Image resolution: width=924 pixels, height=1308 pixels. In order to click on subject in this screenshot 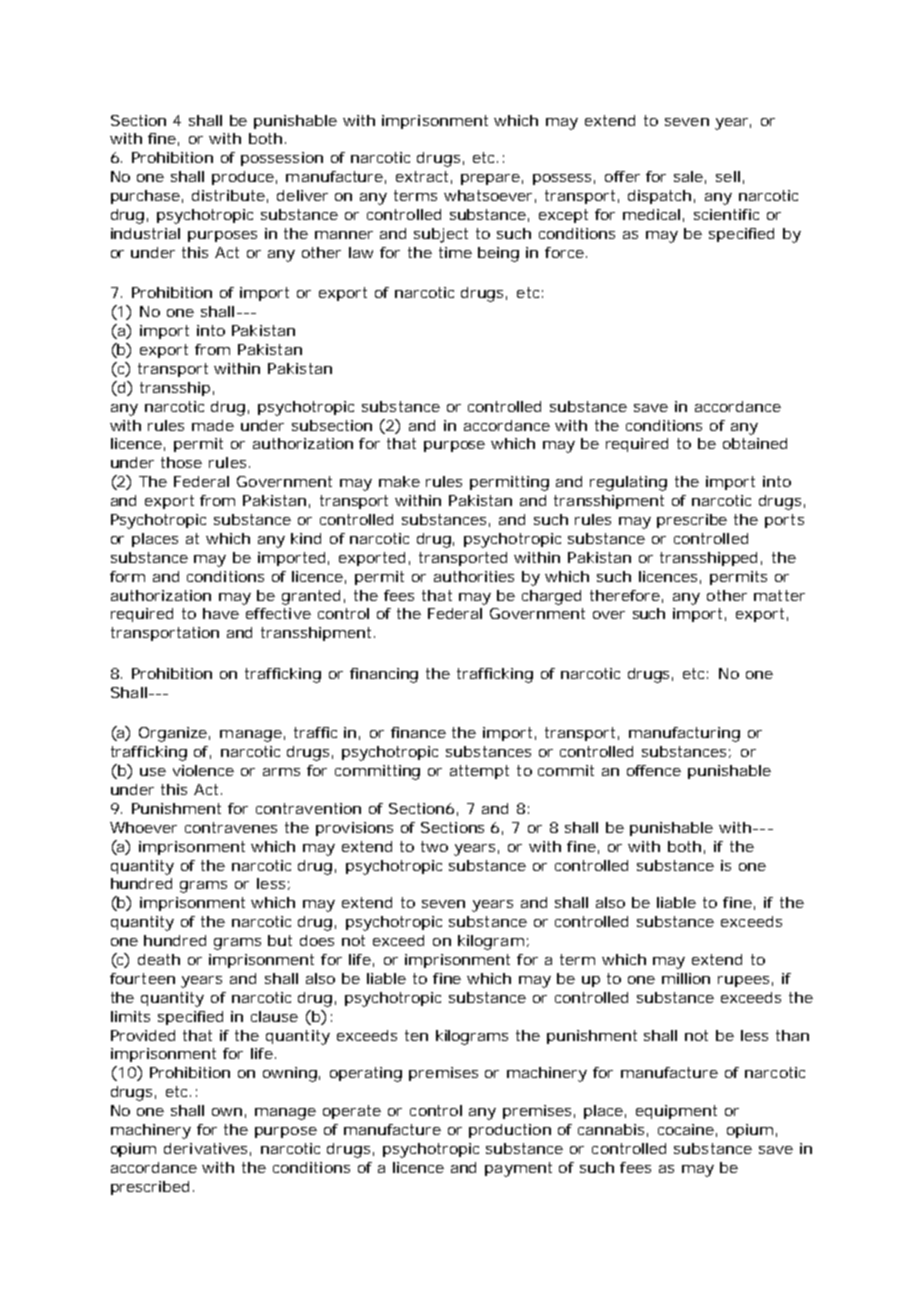, I will do `click(441, 235)`.
